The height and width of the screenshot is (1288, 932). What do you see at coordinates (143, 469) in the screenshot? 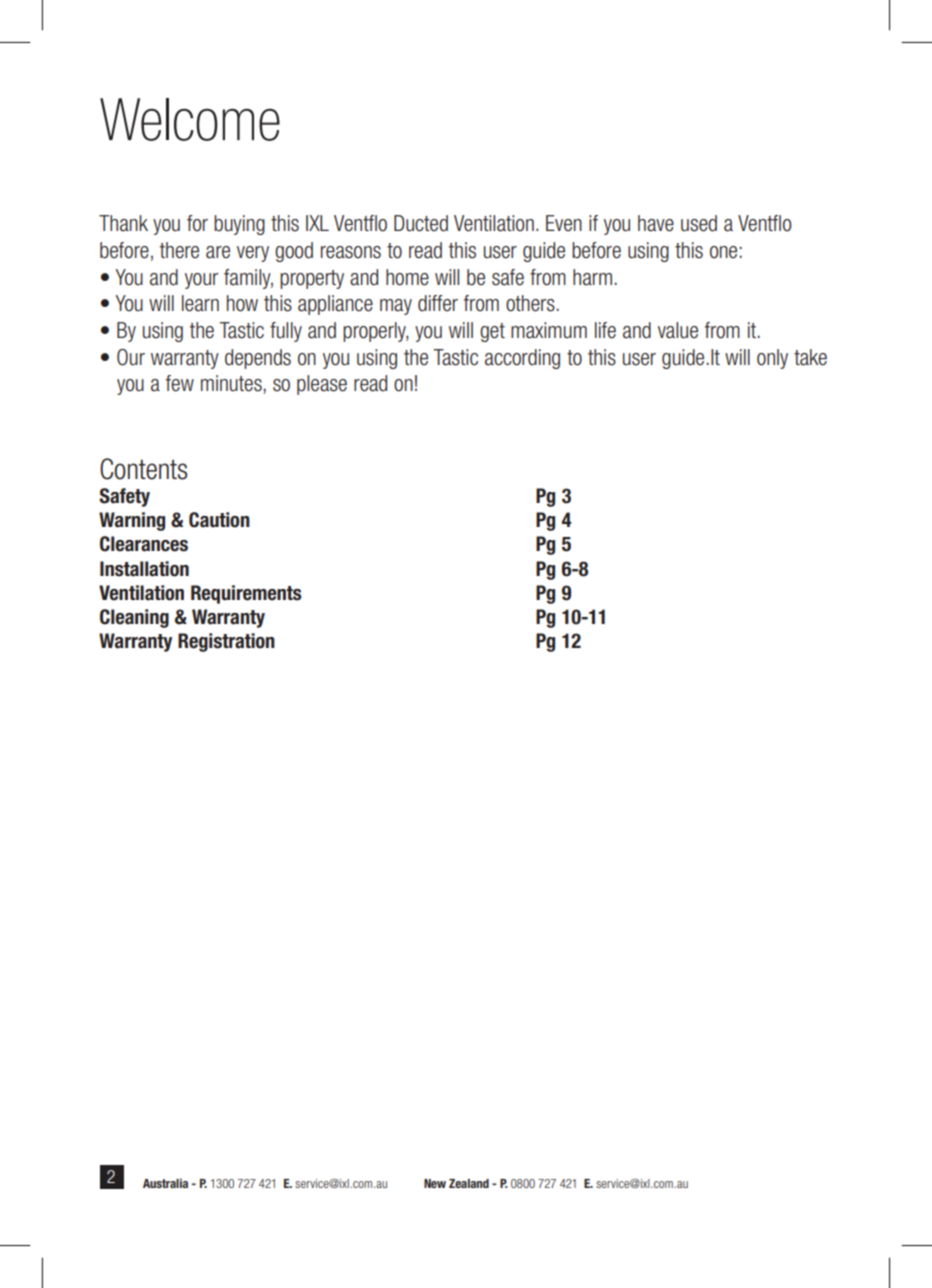
I see `Contents` at bounding box center [143, 469].
